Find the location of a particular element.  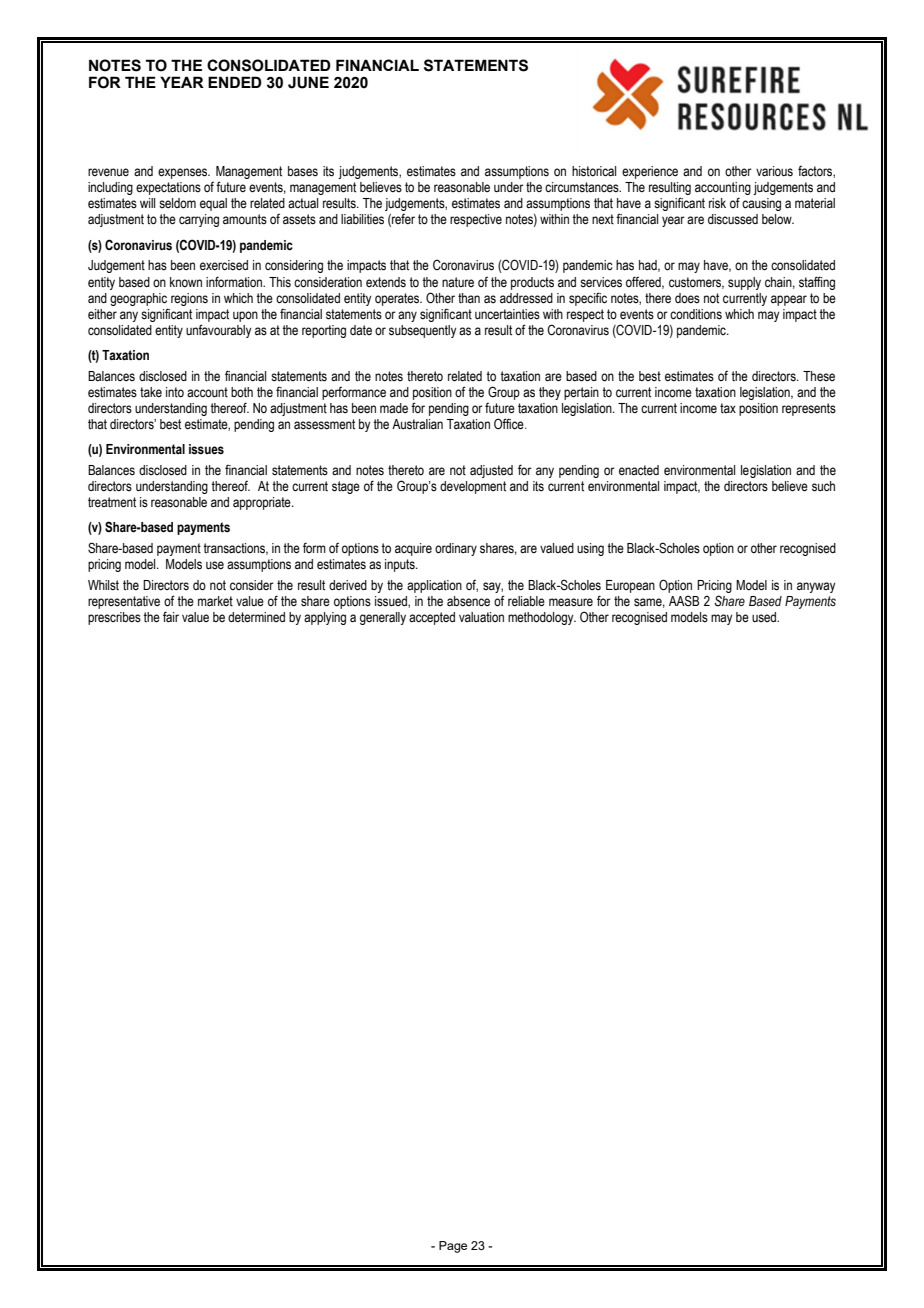

ENDED is located at coordinates (235, 82).
